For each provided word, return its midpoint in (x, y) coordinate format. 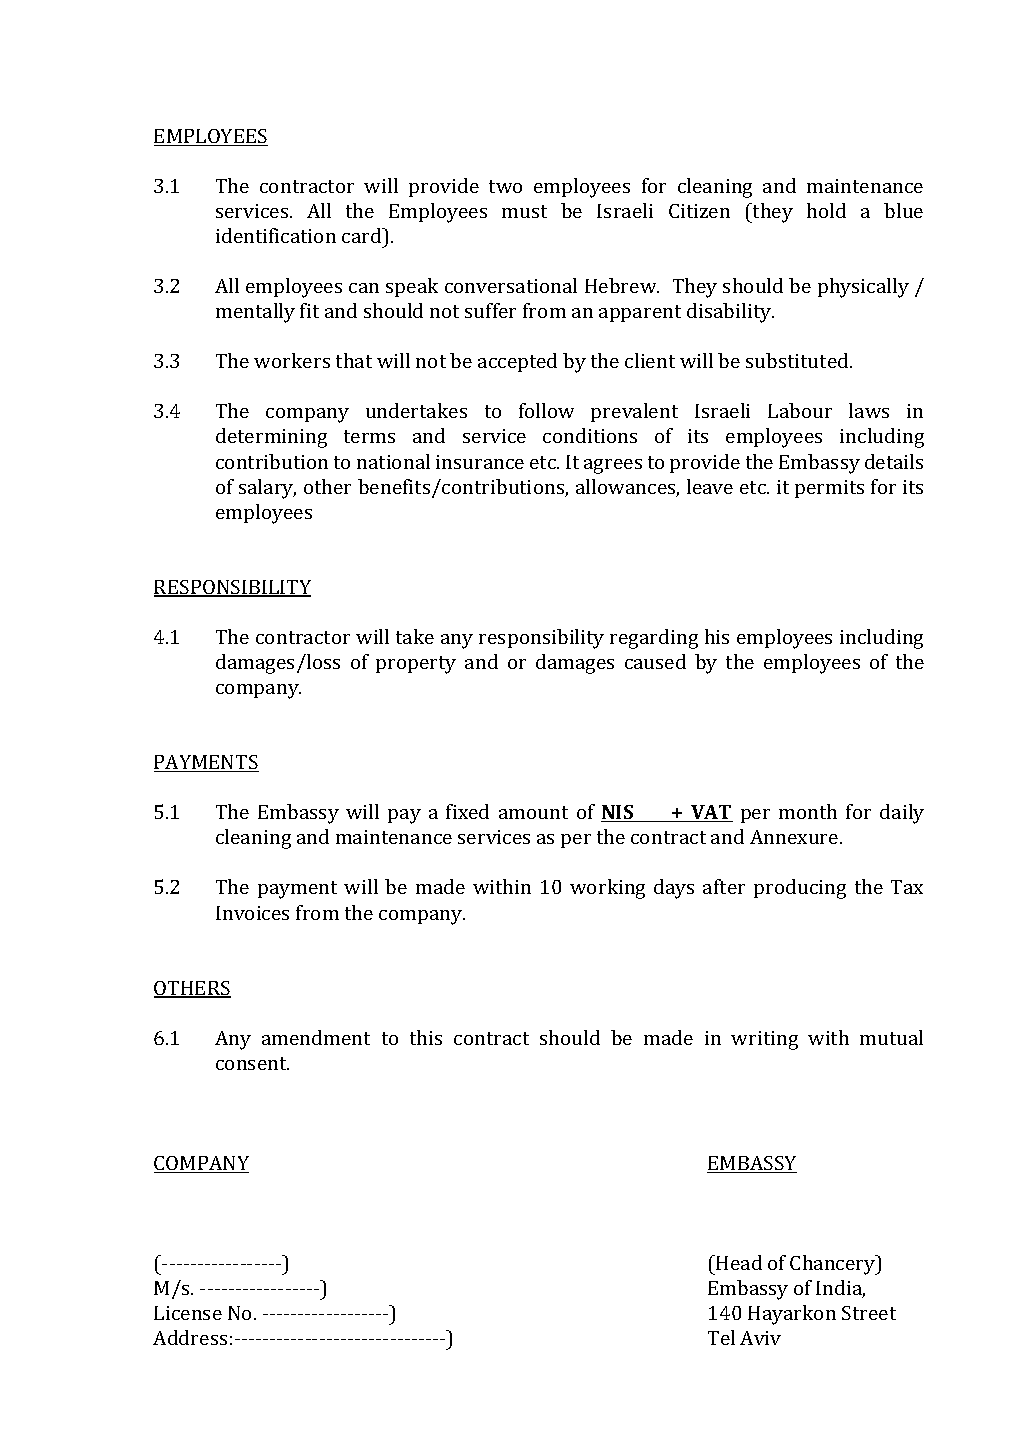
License (188, 1313)
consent (252, 1063)
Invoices (252, 913)
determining (271, 438)
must (524, 211)
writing (764, 1040)
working (607, 889)
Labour (800, 410)
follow (546, 410)
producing (800, 889)
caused (655, 661)
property (416, 665)
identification (276, 235)
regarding (654, 639)
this (426, 1037)
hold (826, 210)
